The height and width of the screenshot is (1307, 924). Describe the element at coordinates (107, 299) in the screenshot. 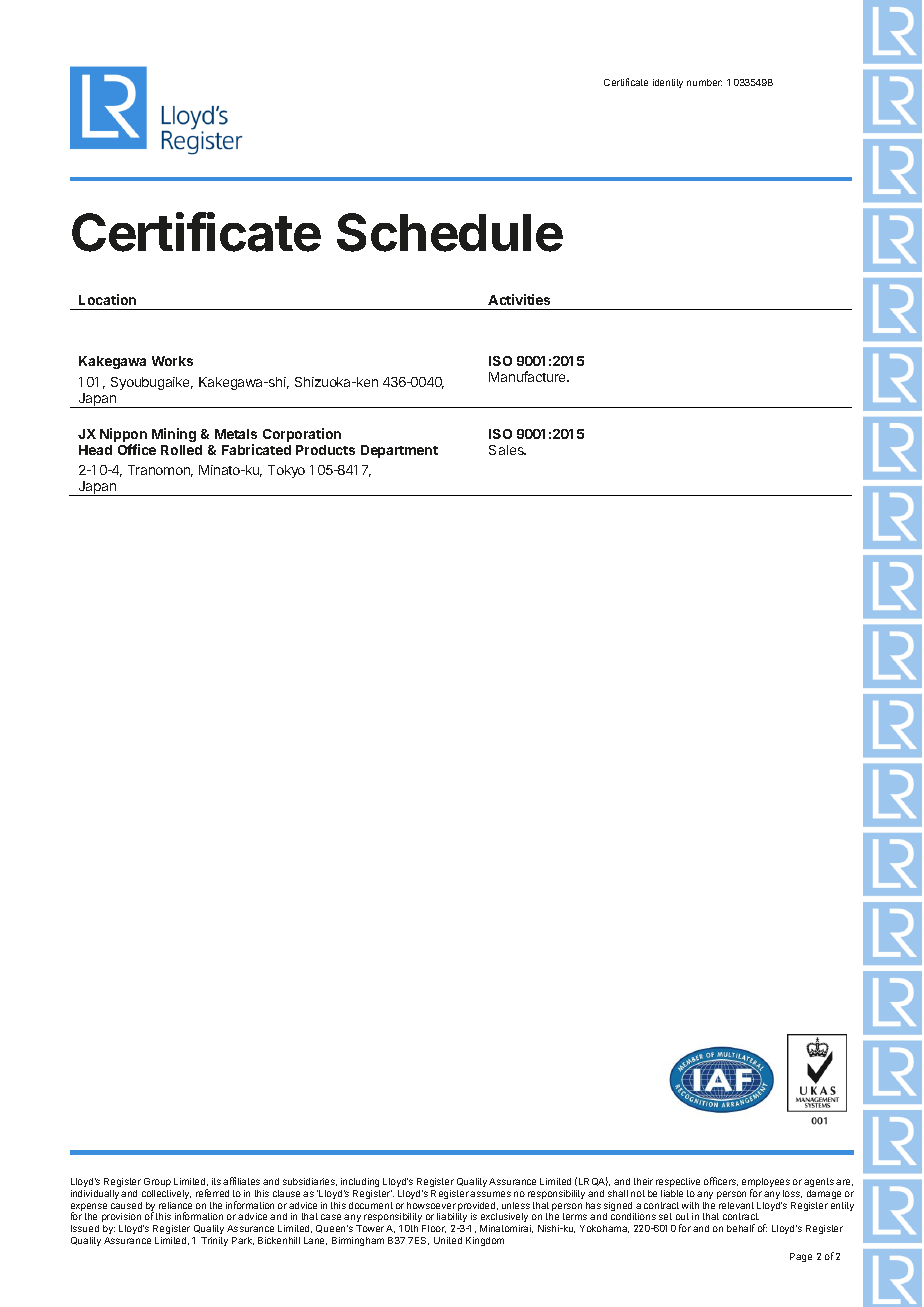

I see `Location` at that location.
